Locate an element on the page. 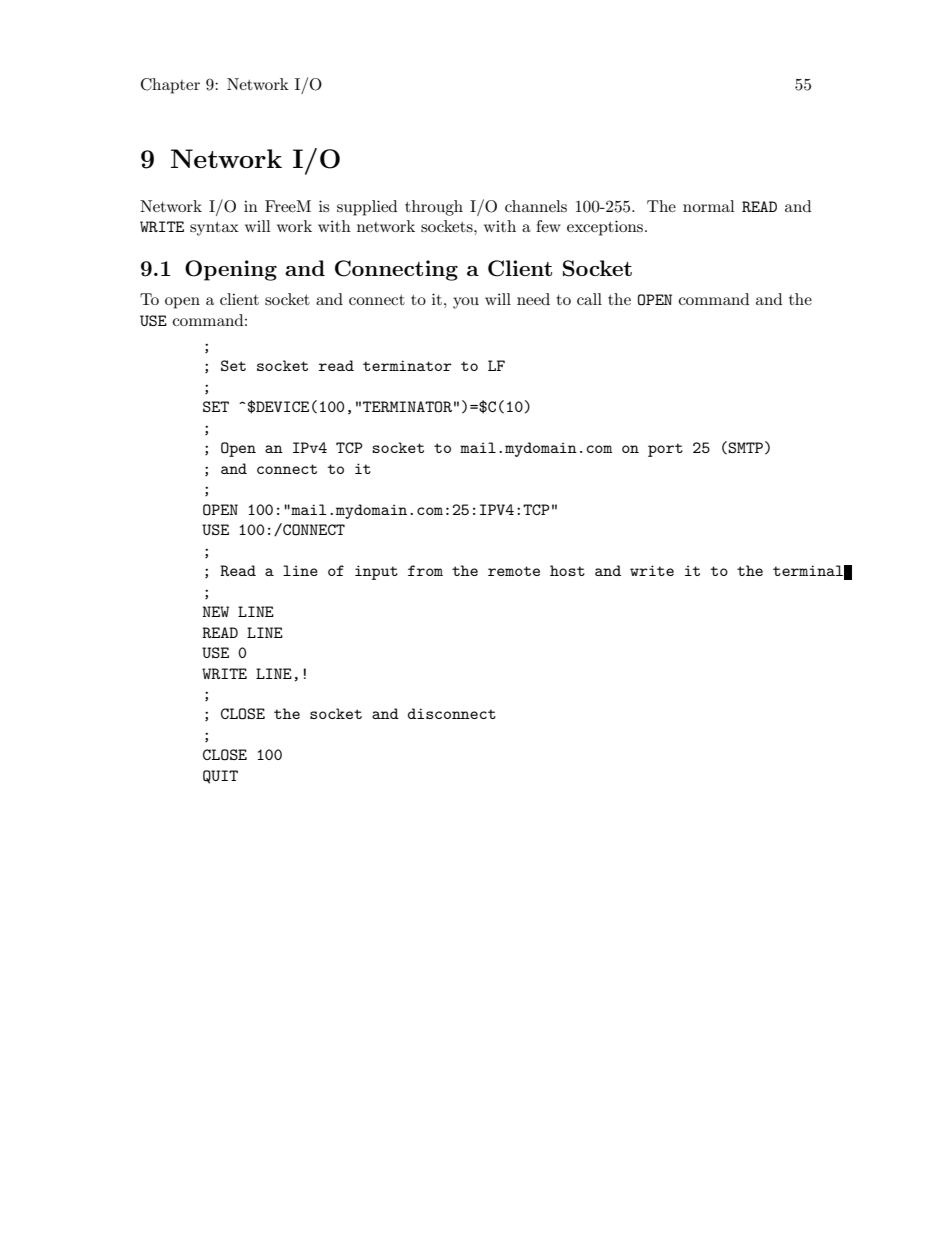 The width and height of the image is (952, 1233). QUIT is located at coordinates (220, 777).
